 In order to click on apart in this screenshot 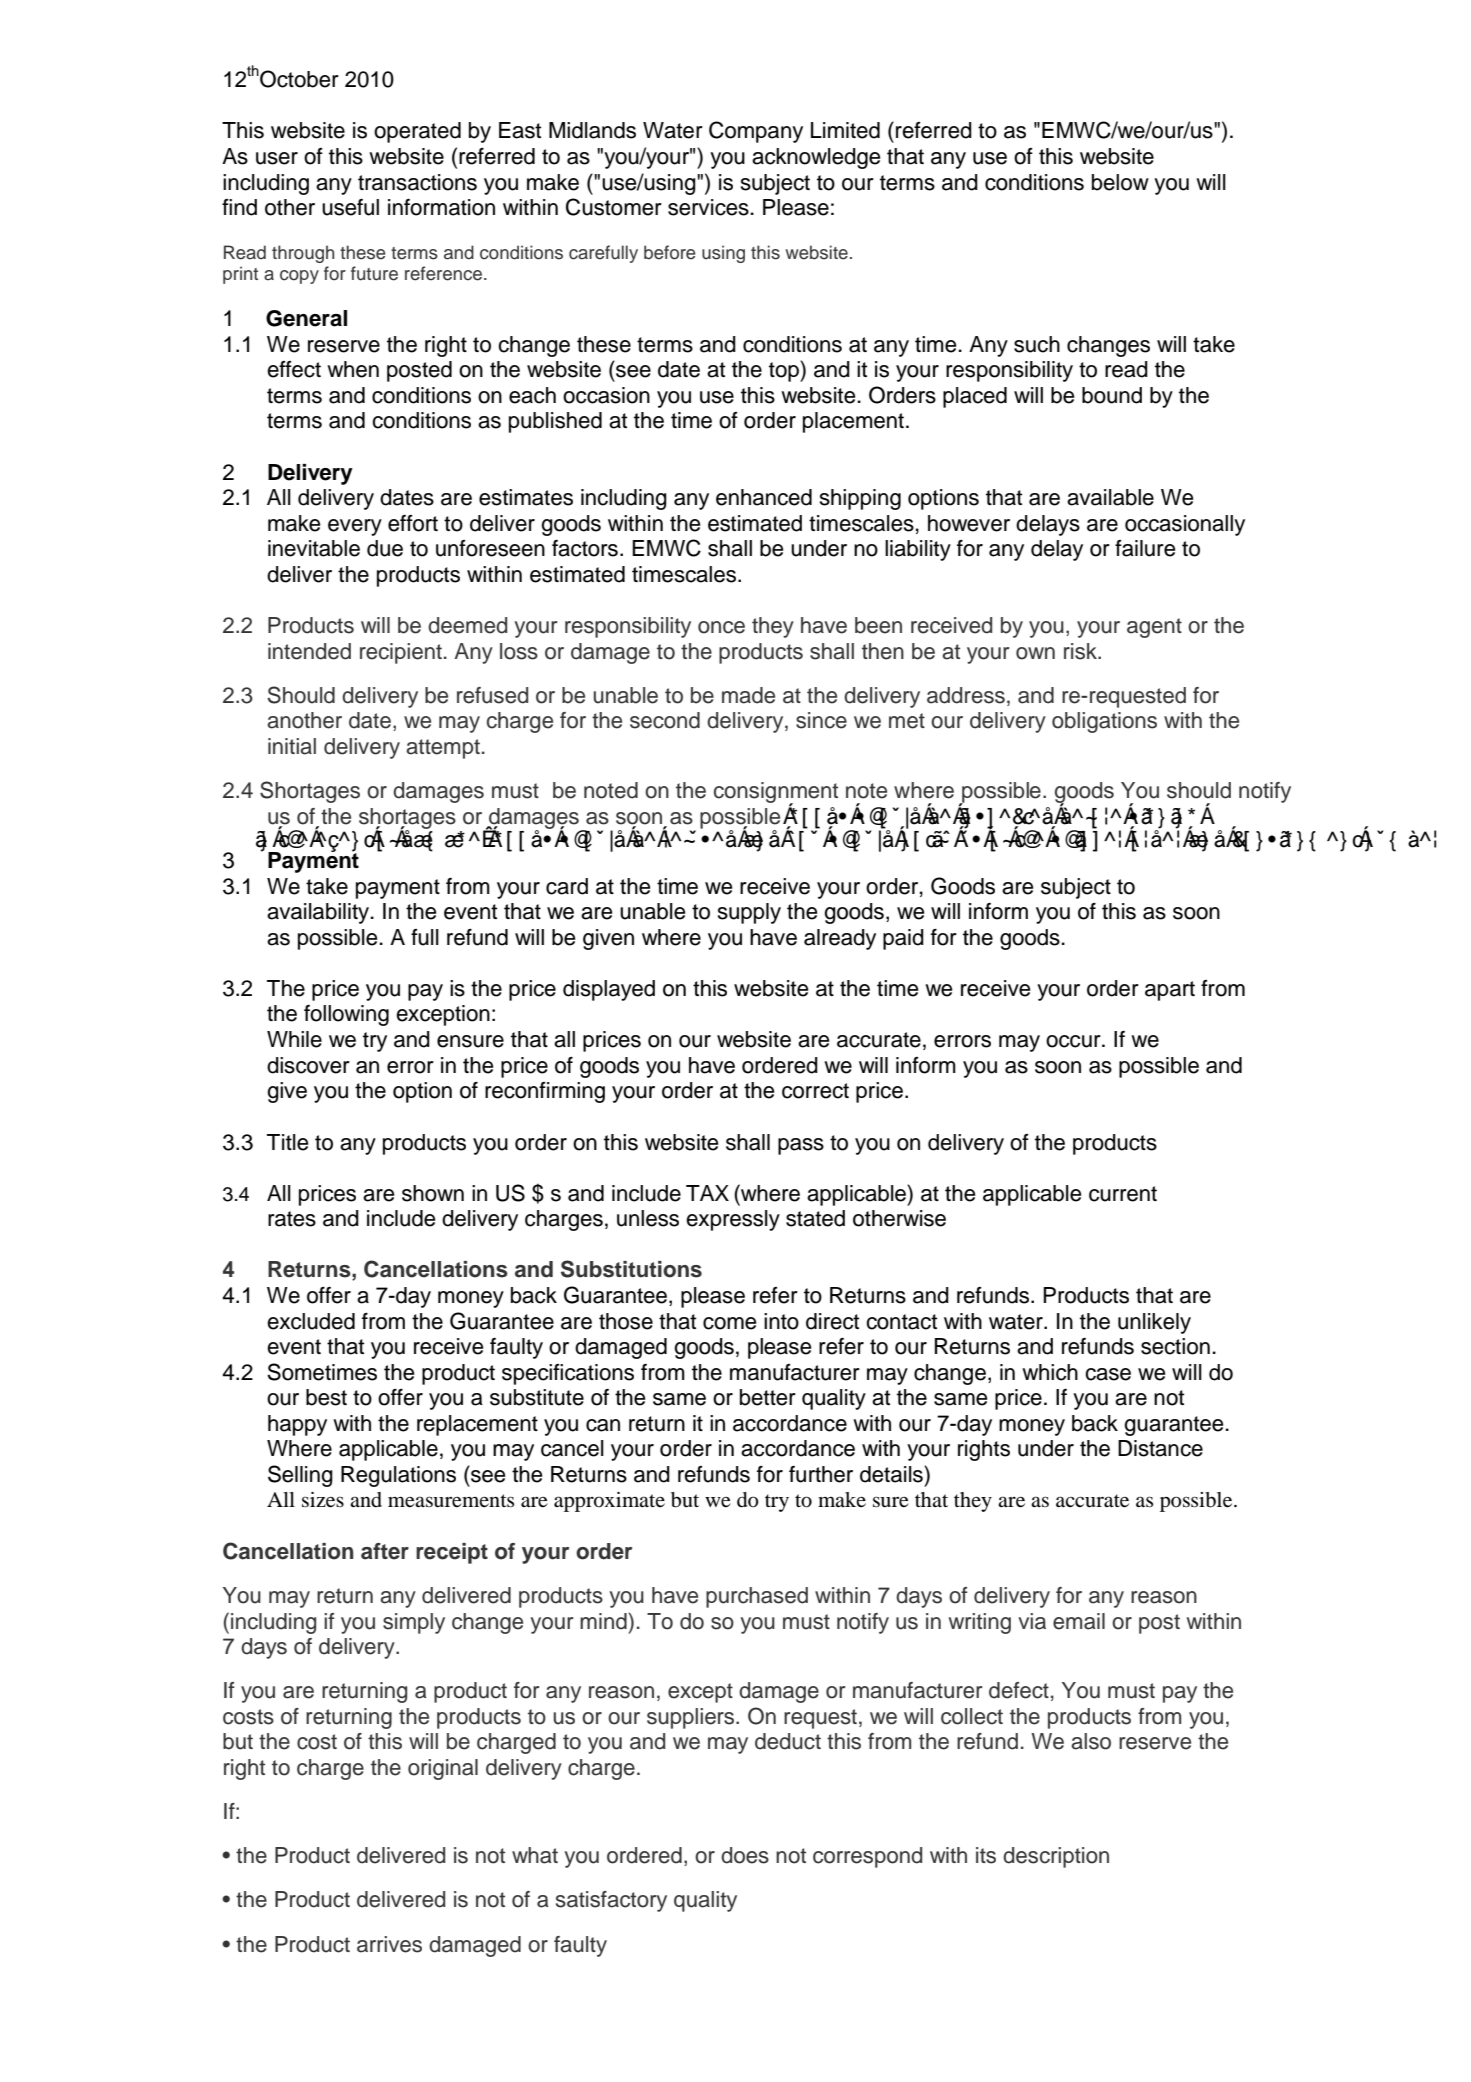, I will do `click(1170, 991)`.
